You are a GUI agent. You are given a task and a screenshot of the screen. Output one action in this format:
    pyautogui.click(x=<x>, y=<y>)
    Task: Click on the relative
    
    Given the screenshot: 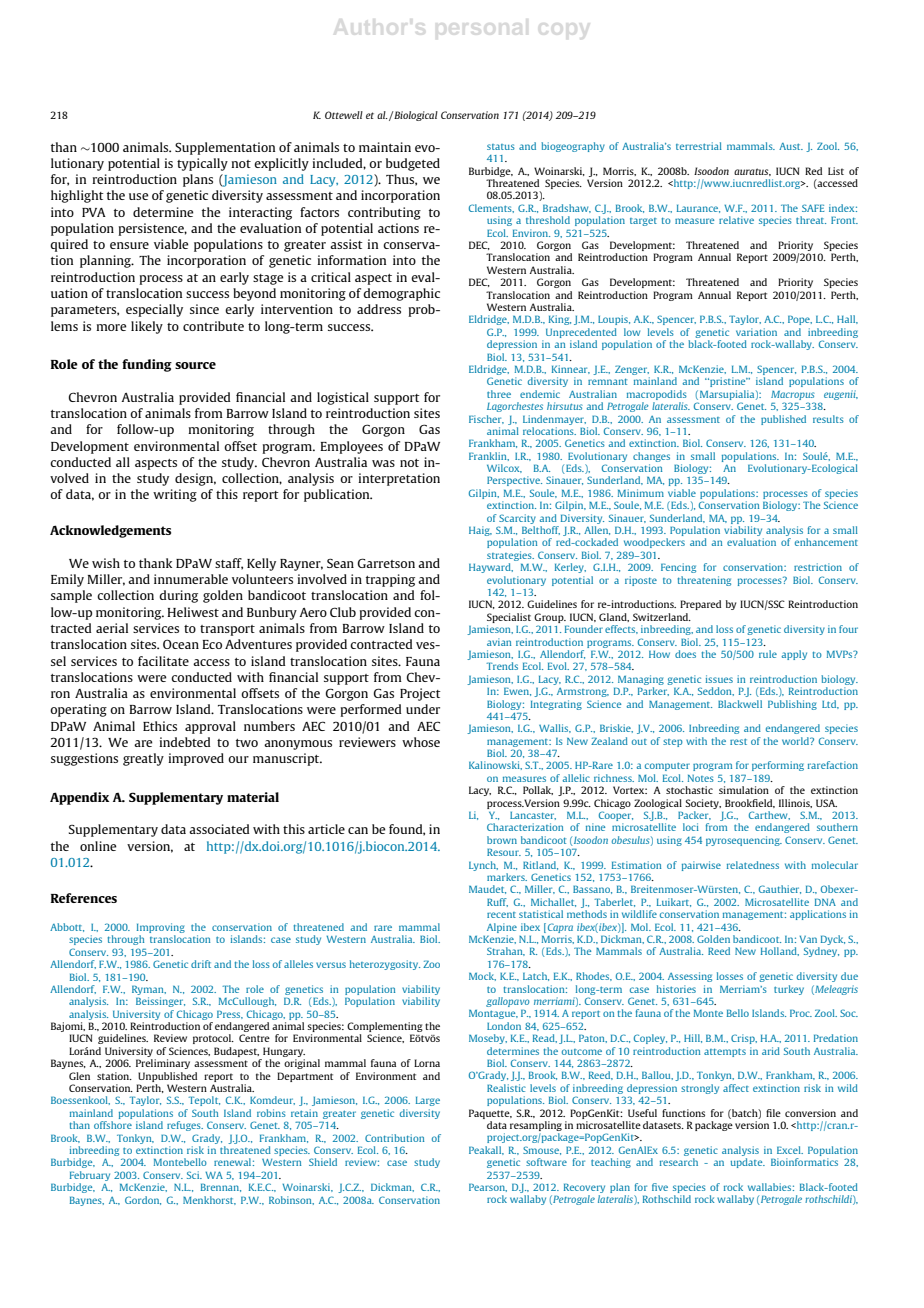 What is the action you would take?
    pyautogui.click(x=736, y=220)
